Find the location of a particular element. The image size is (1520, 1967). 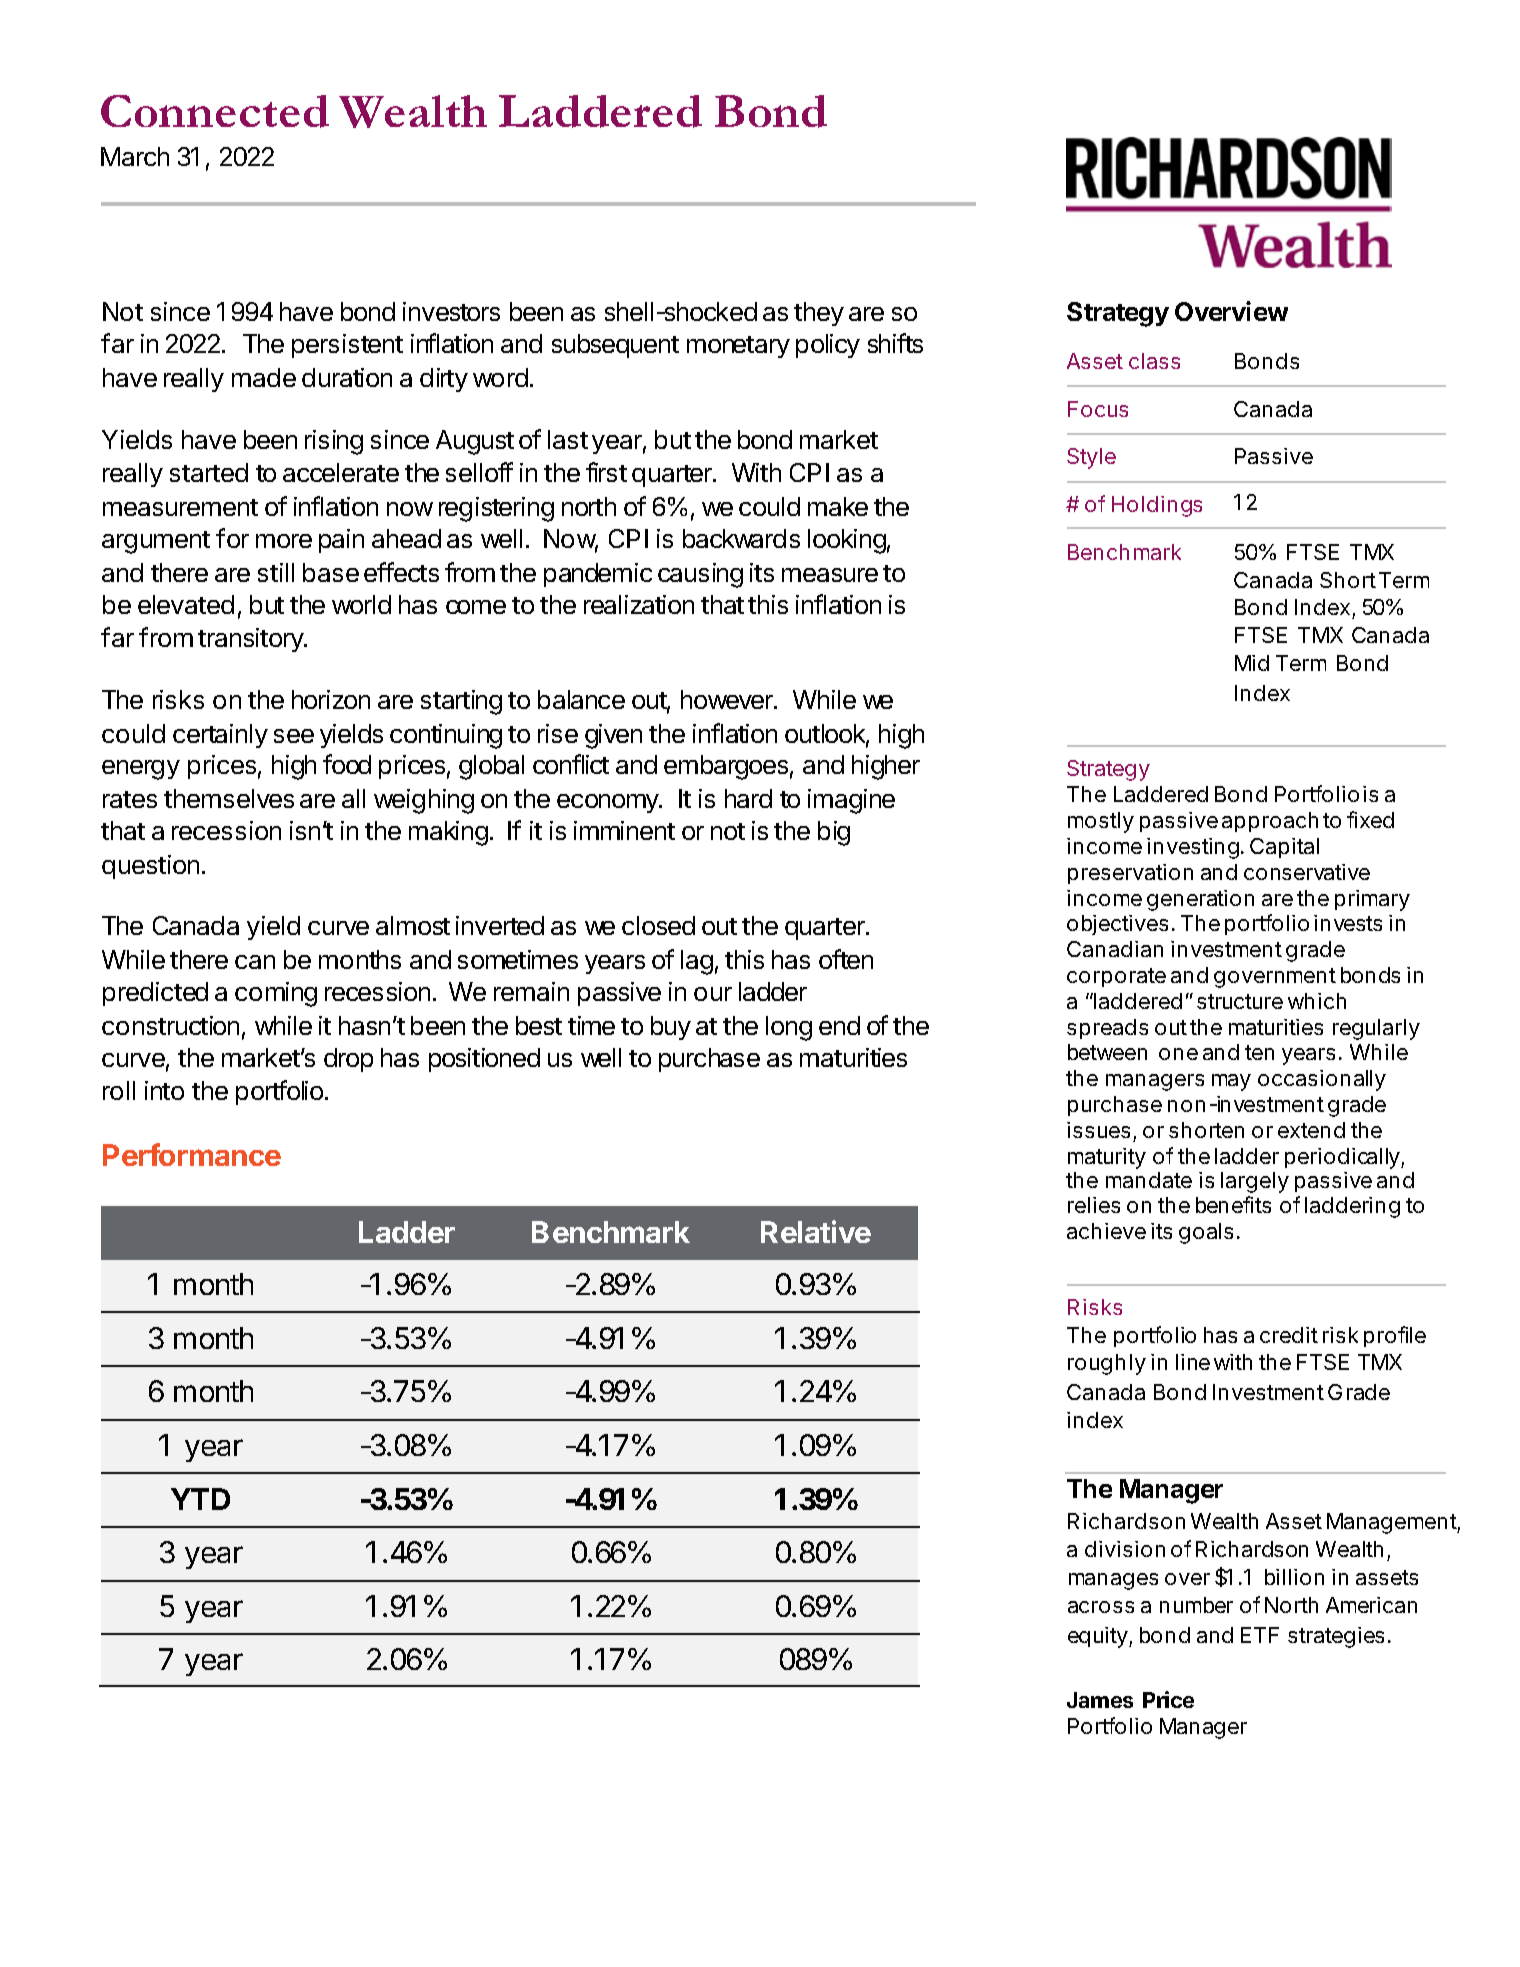

they is located at coordinates (819, 314).
